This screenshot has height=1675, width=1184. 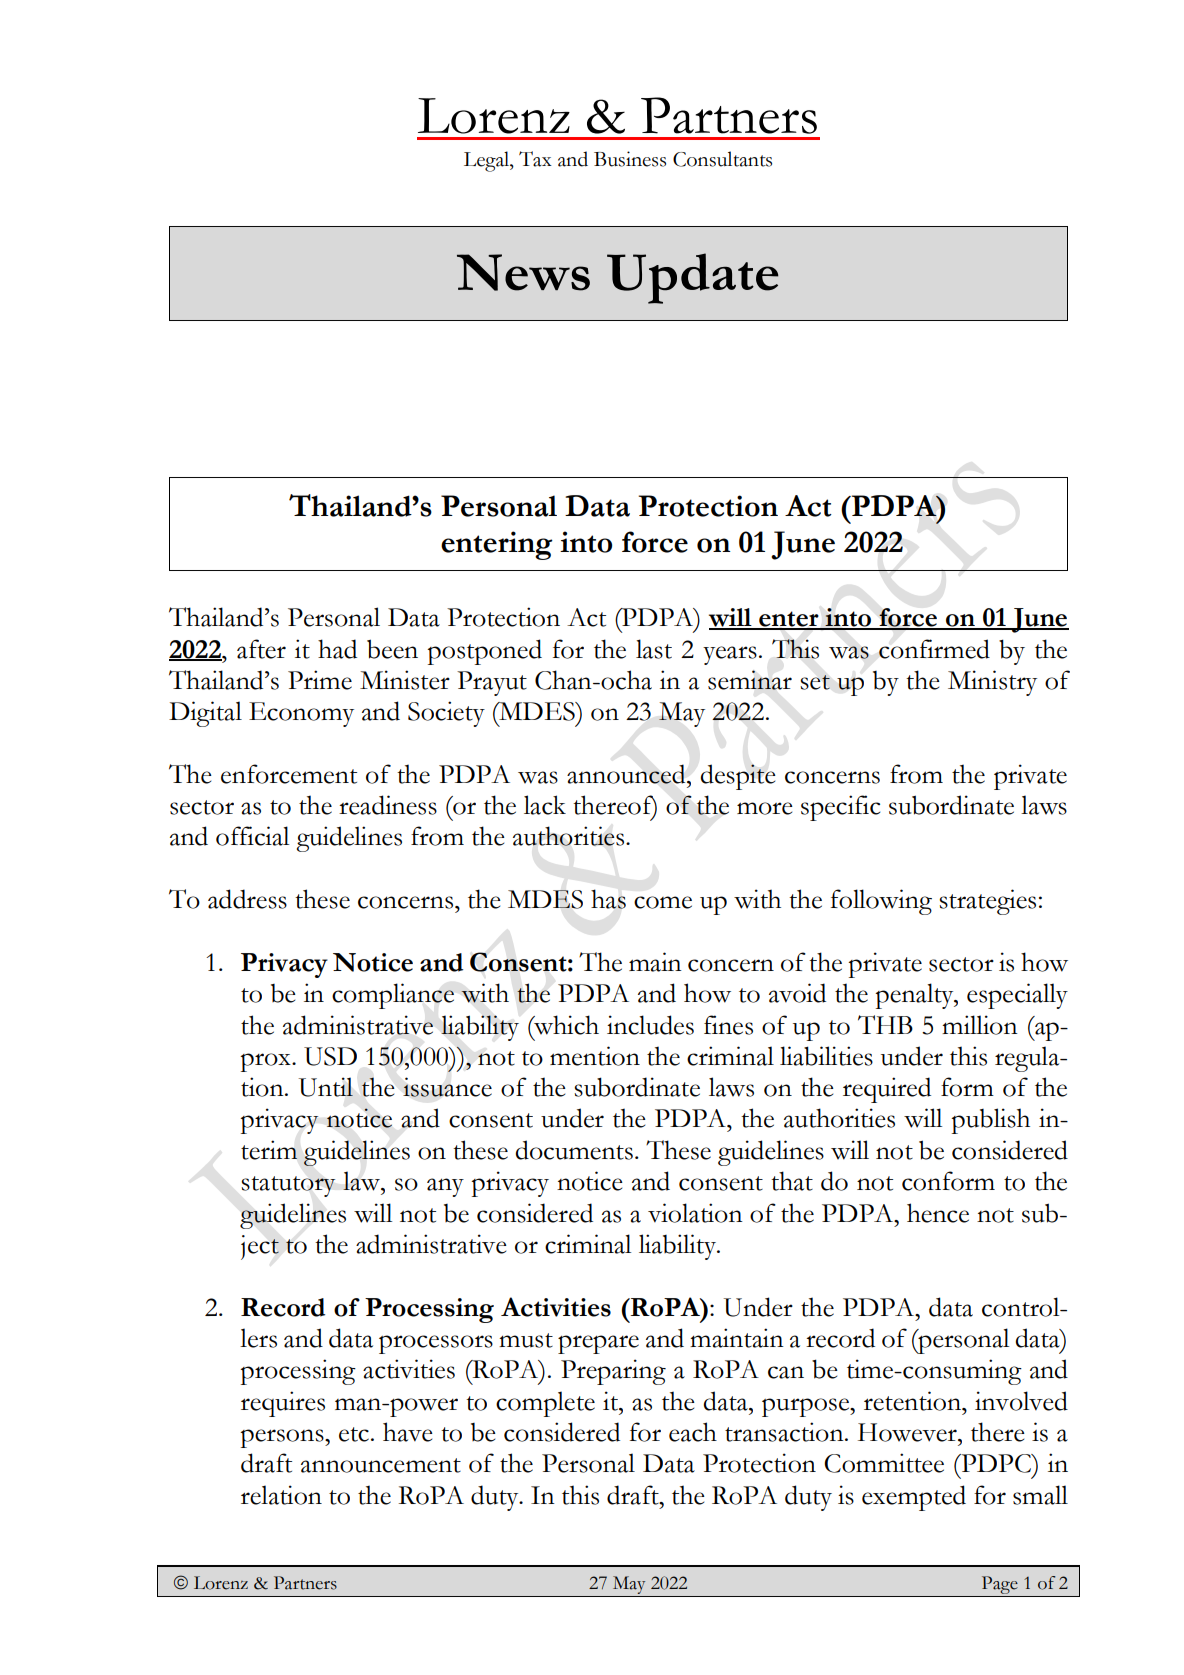 What do you see at coordinates (608, 899) in the screenshot?
I see `has` at bounding box center [608, 899].
